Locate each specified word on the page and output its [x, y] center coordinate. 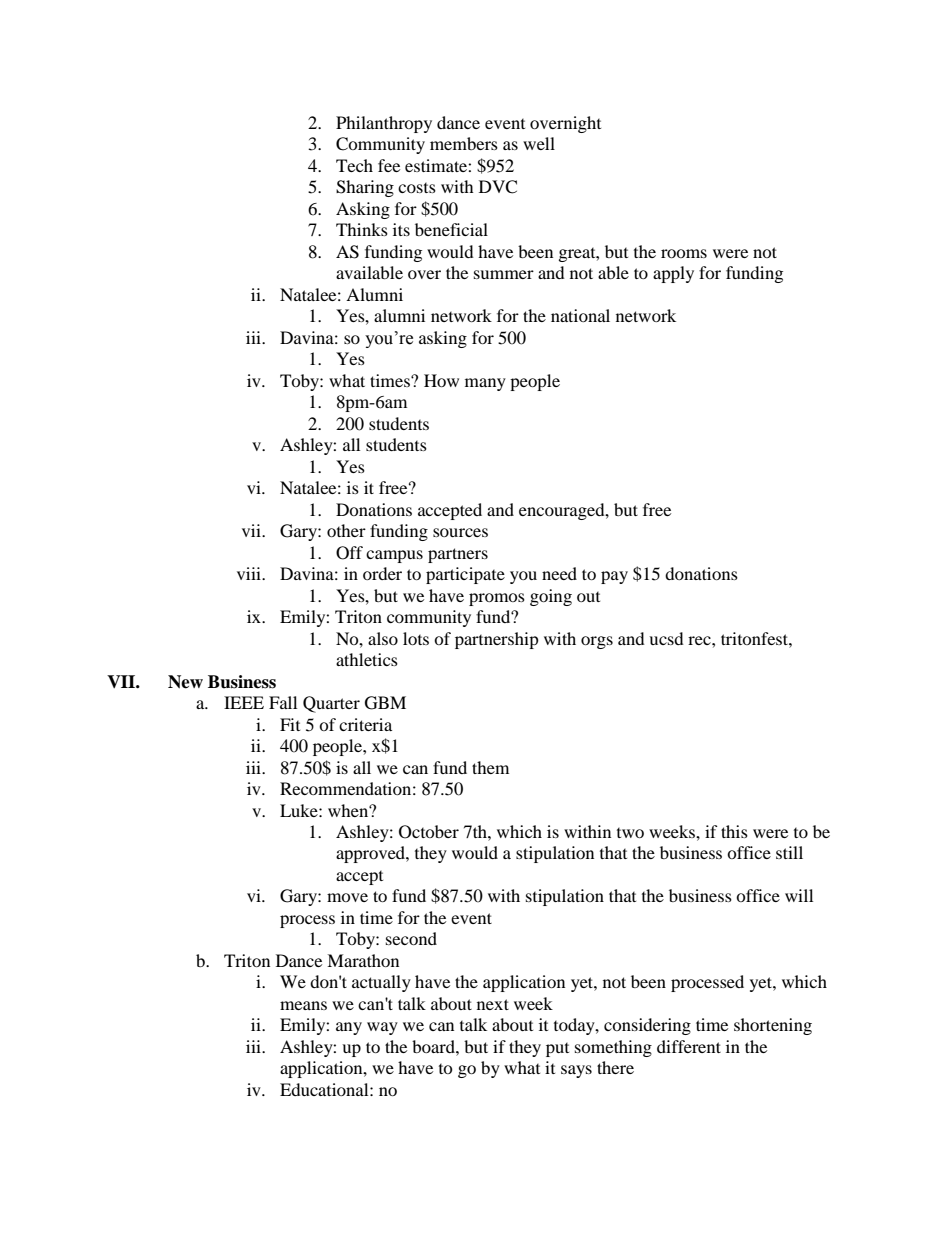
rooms [684, 253]
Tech [354, 165]
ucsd [666, 638]
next [493, 1004]
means [303, 1005]
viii [250, 573]
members [464, 143]
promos [497, 599]
